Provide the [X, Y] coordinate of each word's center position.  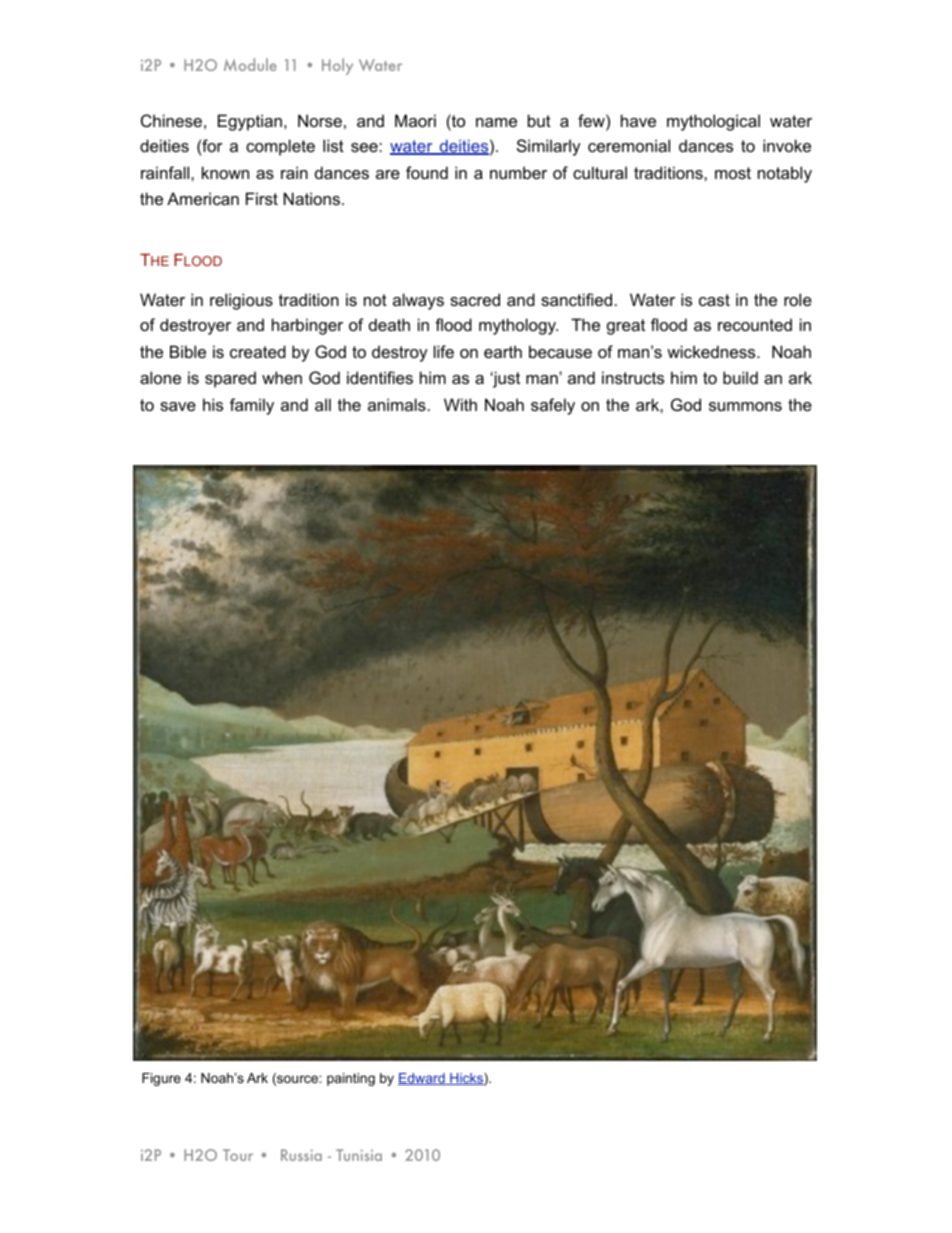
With [460, 404]
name [496, 122]
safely [553, 406]
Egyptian [250, 122]
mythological [713, 122]
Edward [422, 1079]
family [252, 406]
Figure [161, 1079]
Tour [238, 1155]
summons [745, 406]
